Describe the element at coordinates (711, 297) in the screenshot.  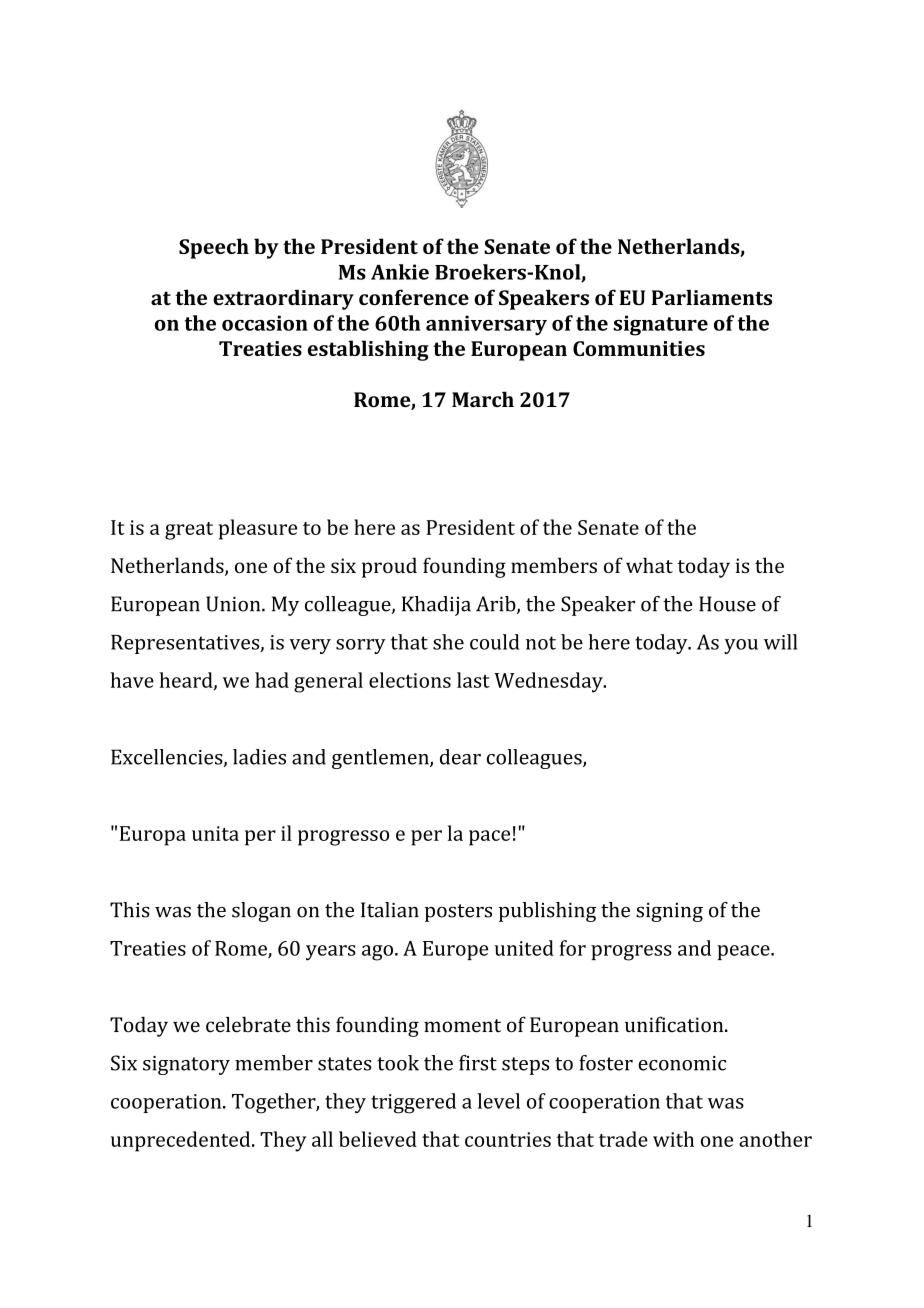
I see `Parliaments` at that location.
